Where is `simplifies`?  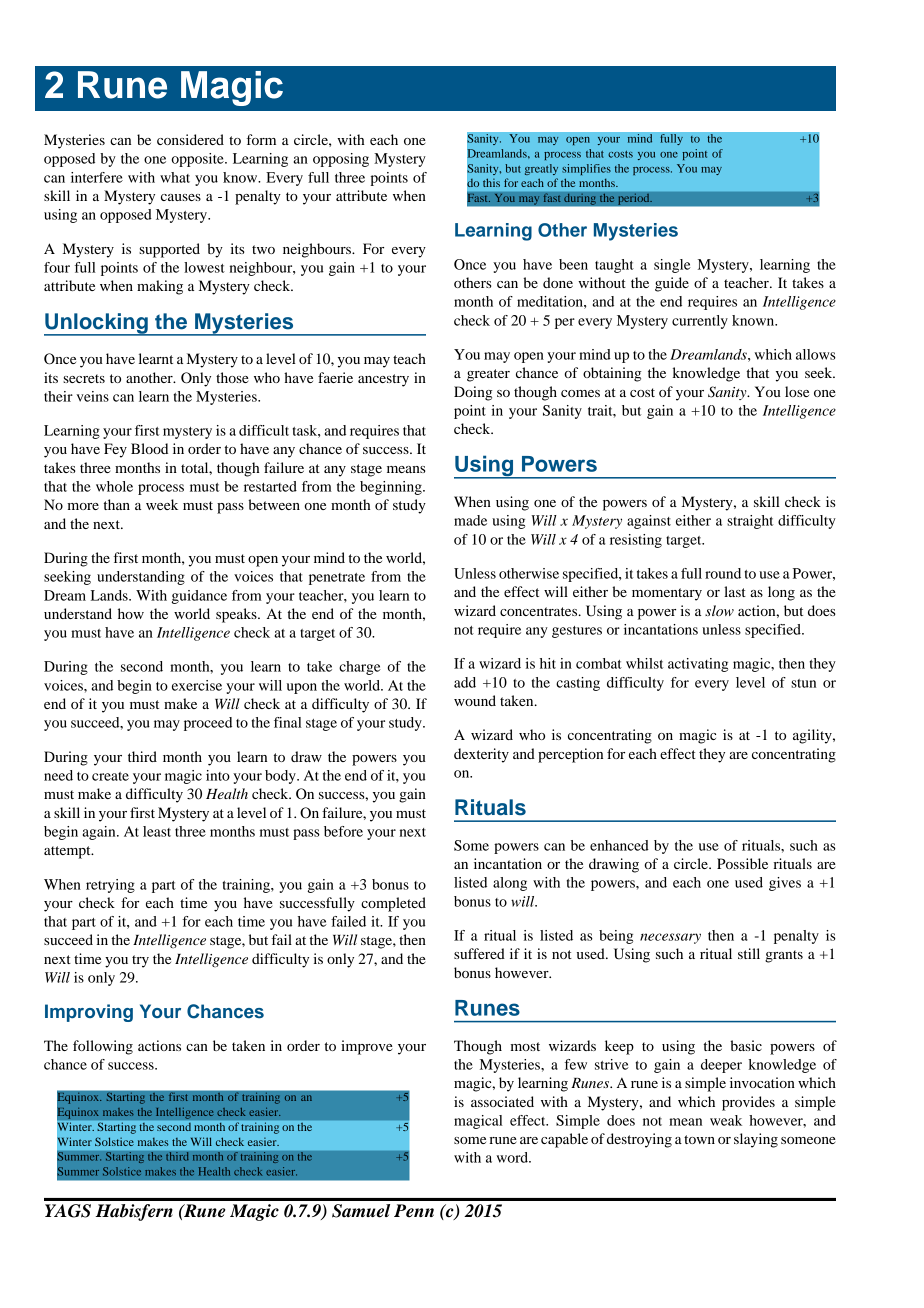
simplifies is located at coordinates (586, 169).
